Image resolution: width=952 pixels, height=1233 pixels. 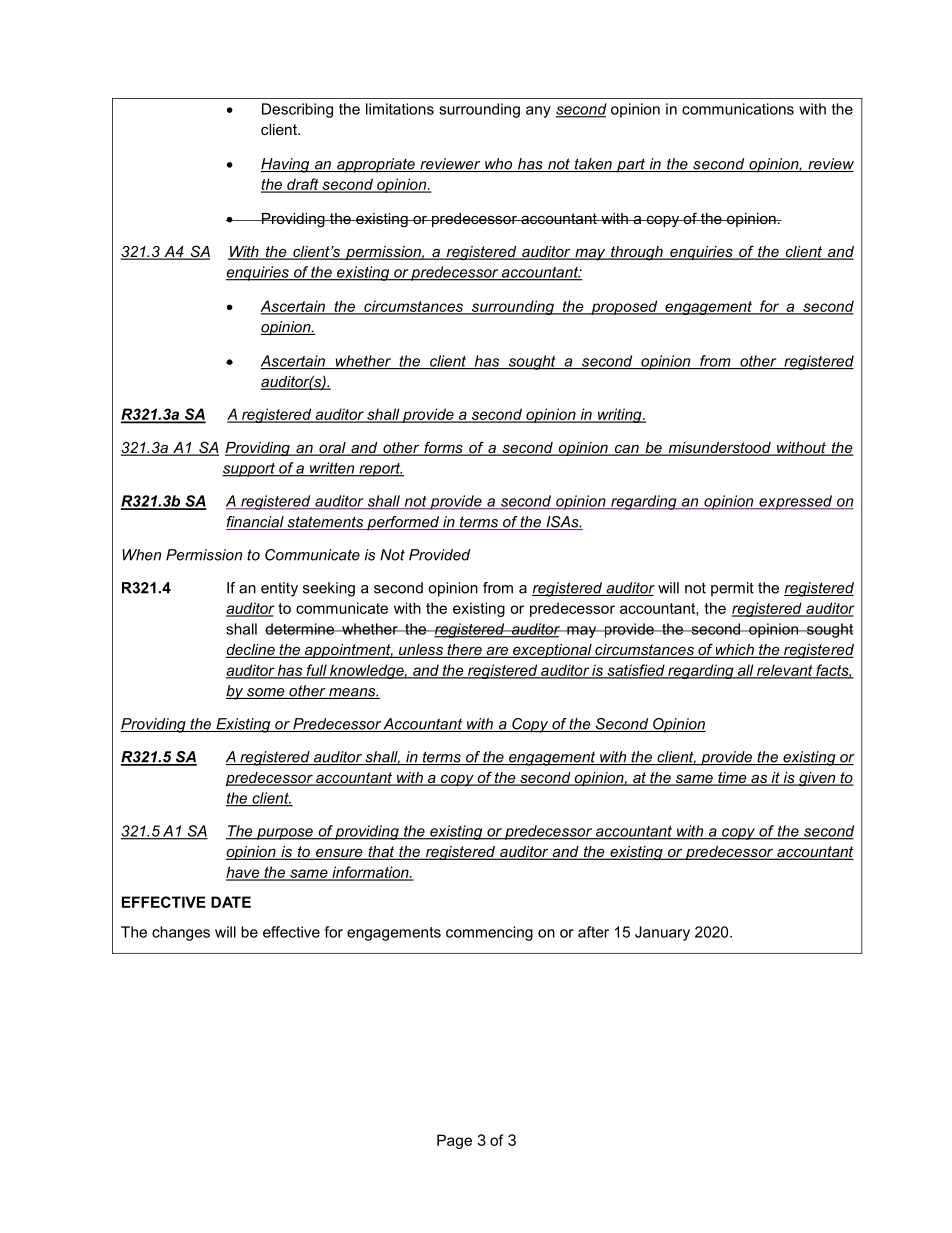 What do you see at coordinates (719, 449) in the screenshot?
I see `misunderstood` at bounding box center [719, 449].
